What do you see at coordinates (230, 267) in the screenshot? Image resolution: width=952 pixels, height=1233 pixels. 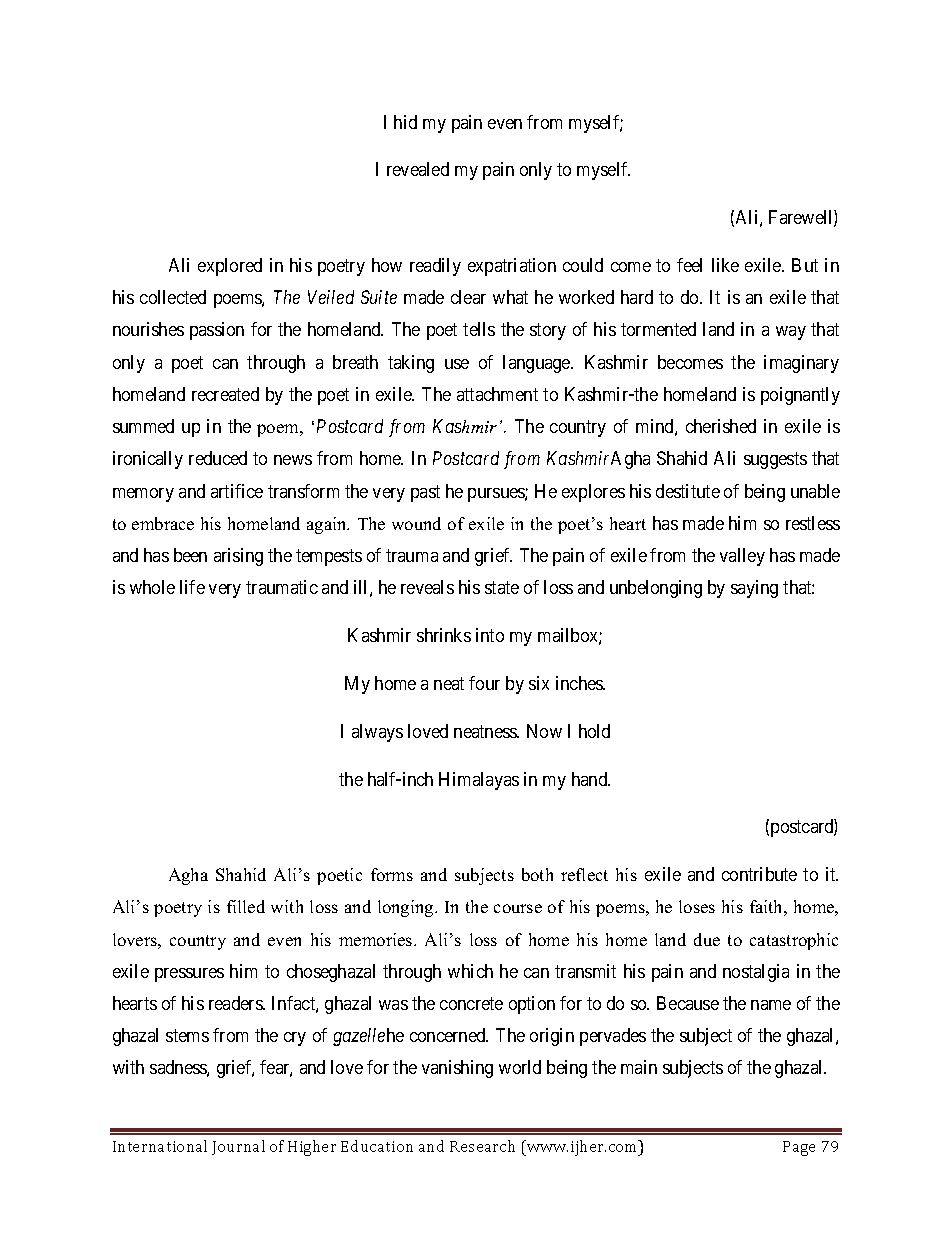 I see `explored` at bounding box center [230, 267].
